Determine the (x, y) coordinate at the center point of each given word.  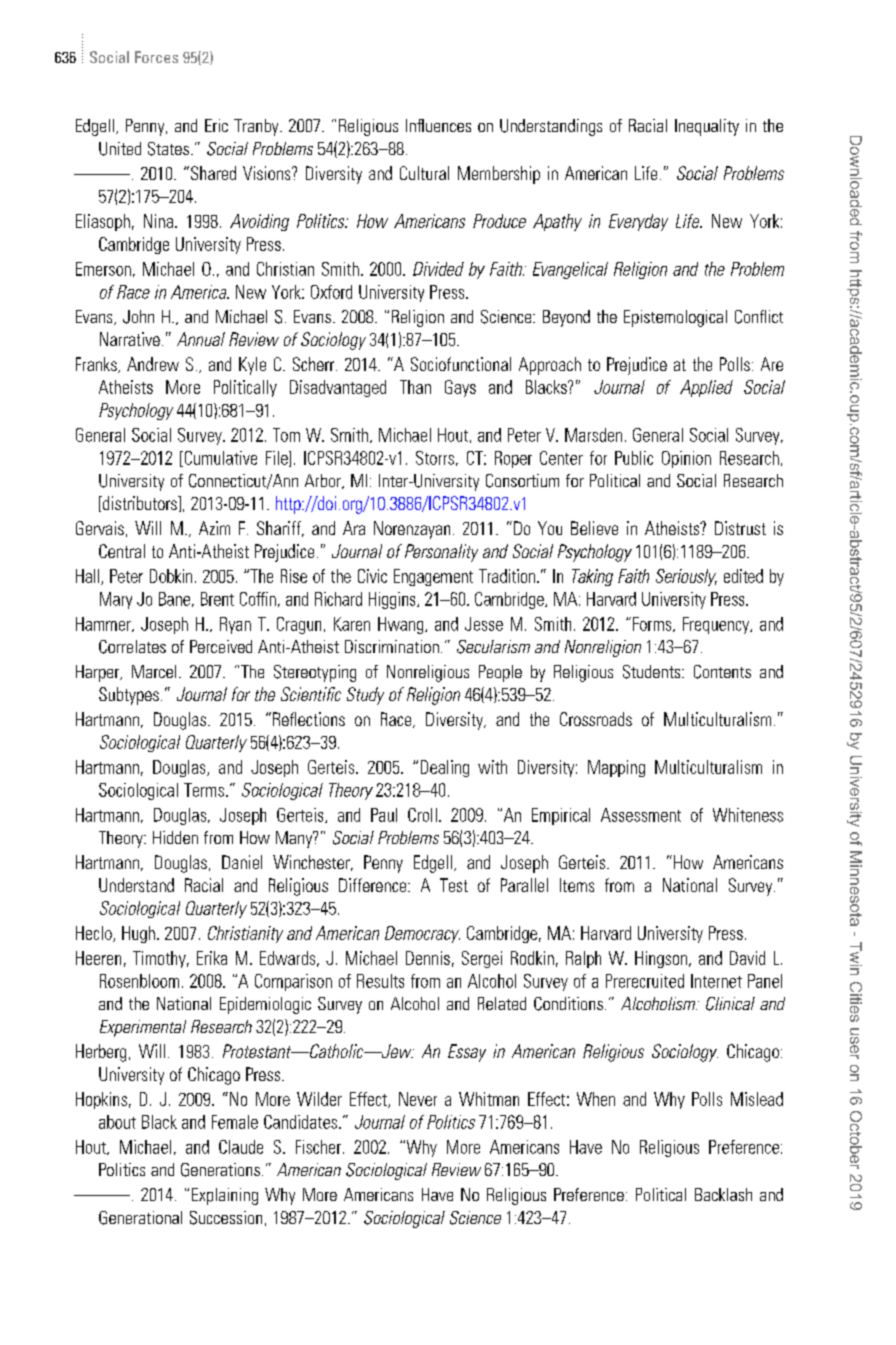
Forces (156, 57)
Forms (653, 624)
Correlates (132, 647)
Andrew (153, 364)
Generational (140, 1218)
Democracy (422, 934)
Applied (706, 388)
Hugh (138, 934)
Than (415, 387)
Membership (499, 175)
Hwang (402, 625)
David (747, 958)
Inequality (707, 127)
